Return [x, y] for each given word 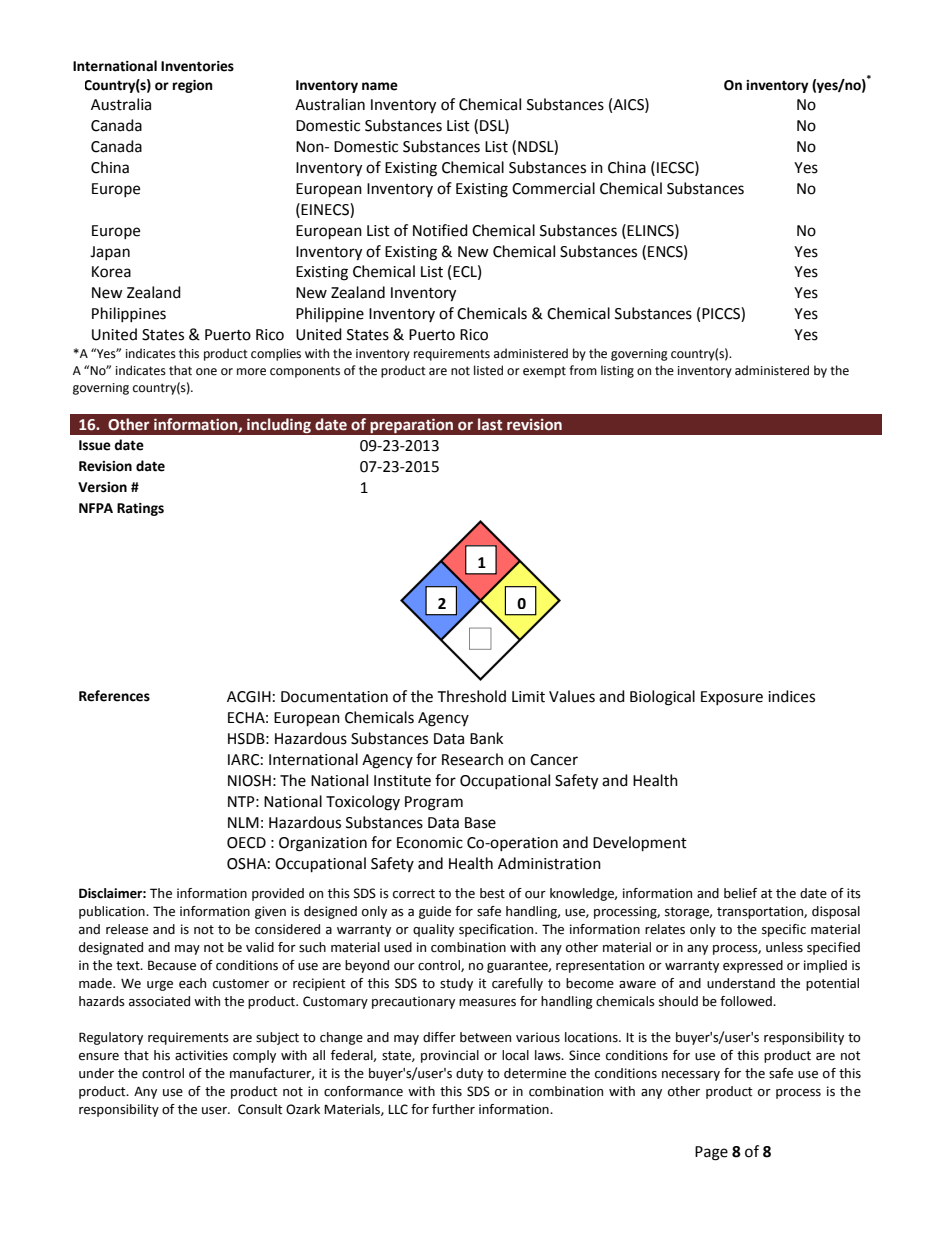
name [380, 86]
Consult [260, 1109]
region [193, 86]
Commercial [553, 188]
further [453, 1109]
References [114, 696]
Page [711, 1153]
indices [791, 696]
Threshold [471, 696]
